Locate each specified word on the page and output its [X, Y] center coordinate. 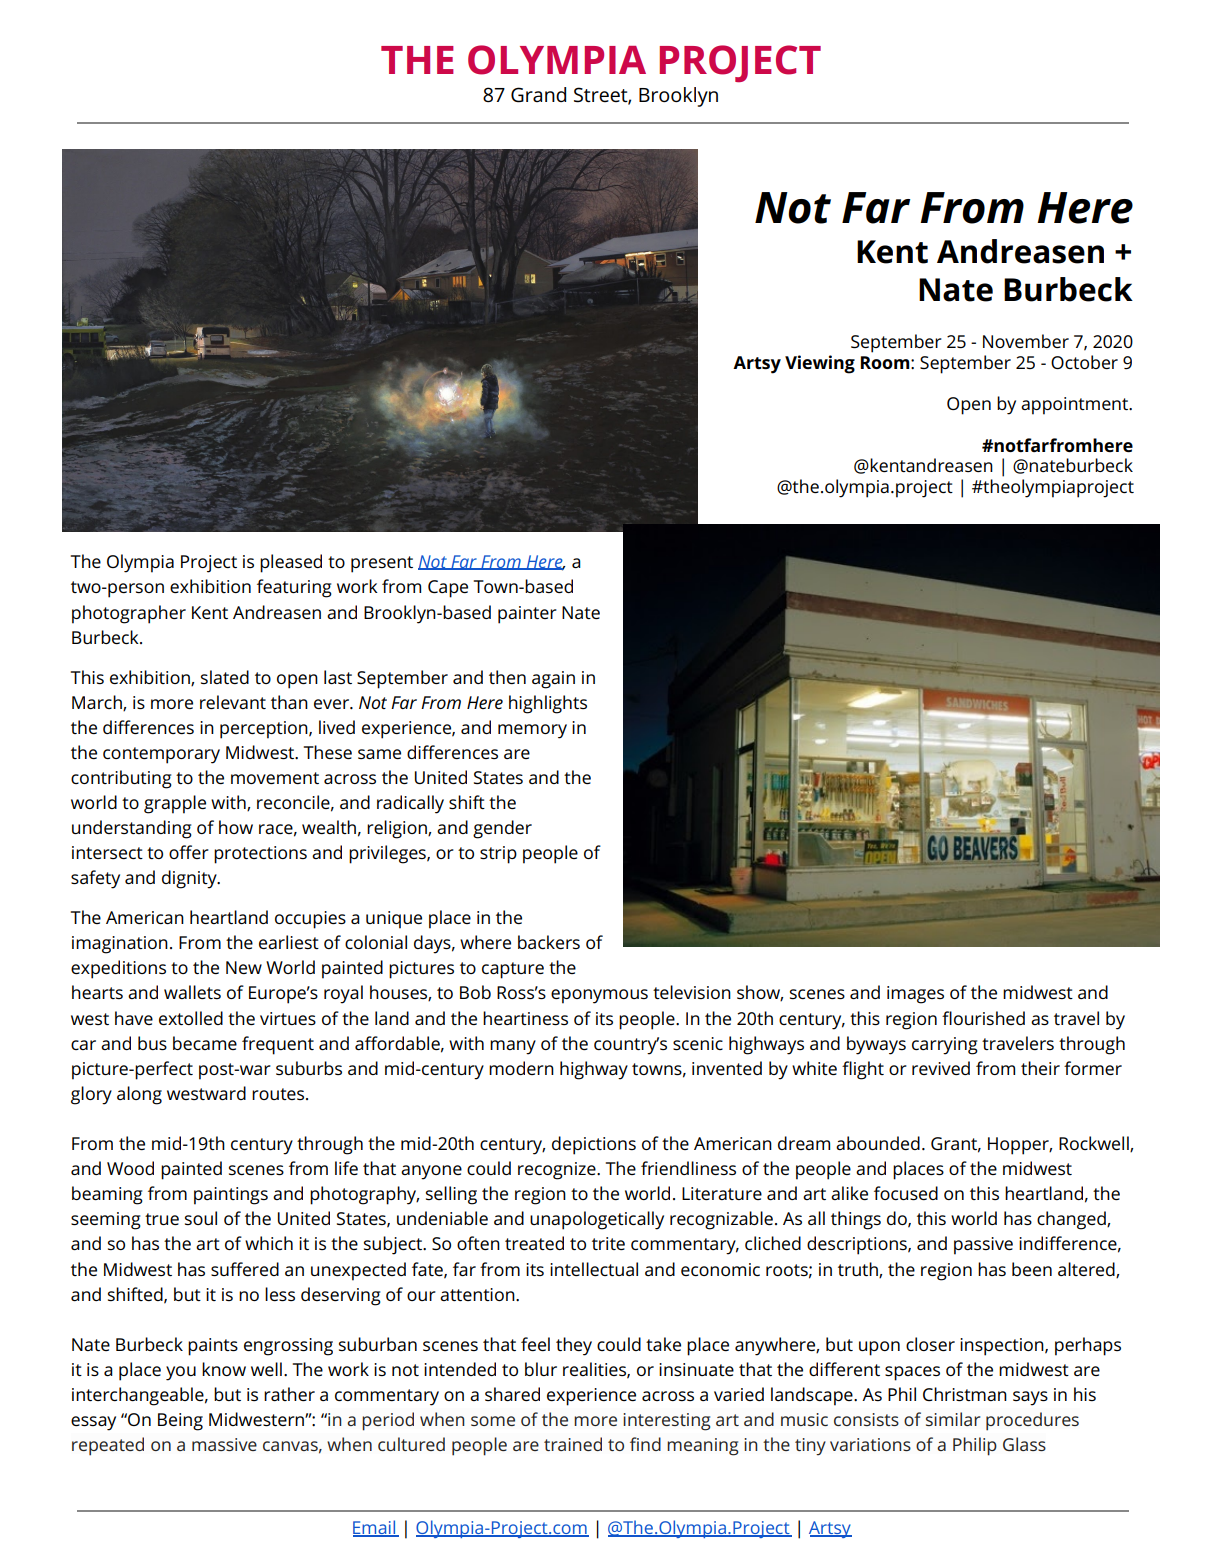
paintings [231, 1196]
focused [906, 1193]
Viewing [820, 364]
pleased [291, 563]
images [915, 995]
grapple [175, 804]
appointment [1076, 406]
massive [224, 1444]
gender [502, 829]
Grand [538, 95]
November [1026, 341]
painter [527, 615]
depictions [594, 1145]
